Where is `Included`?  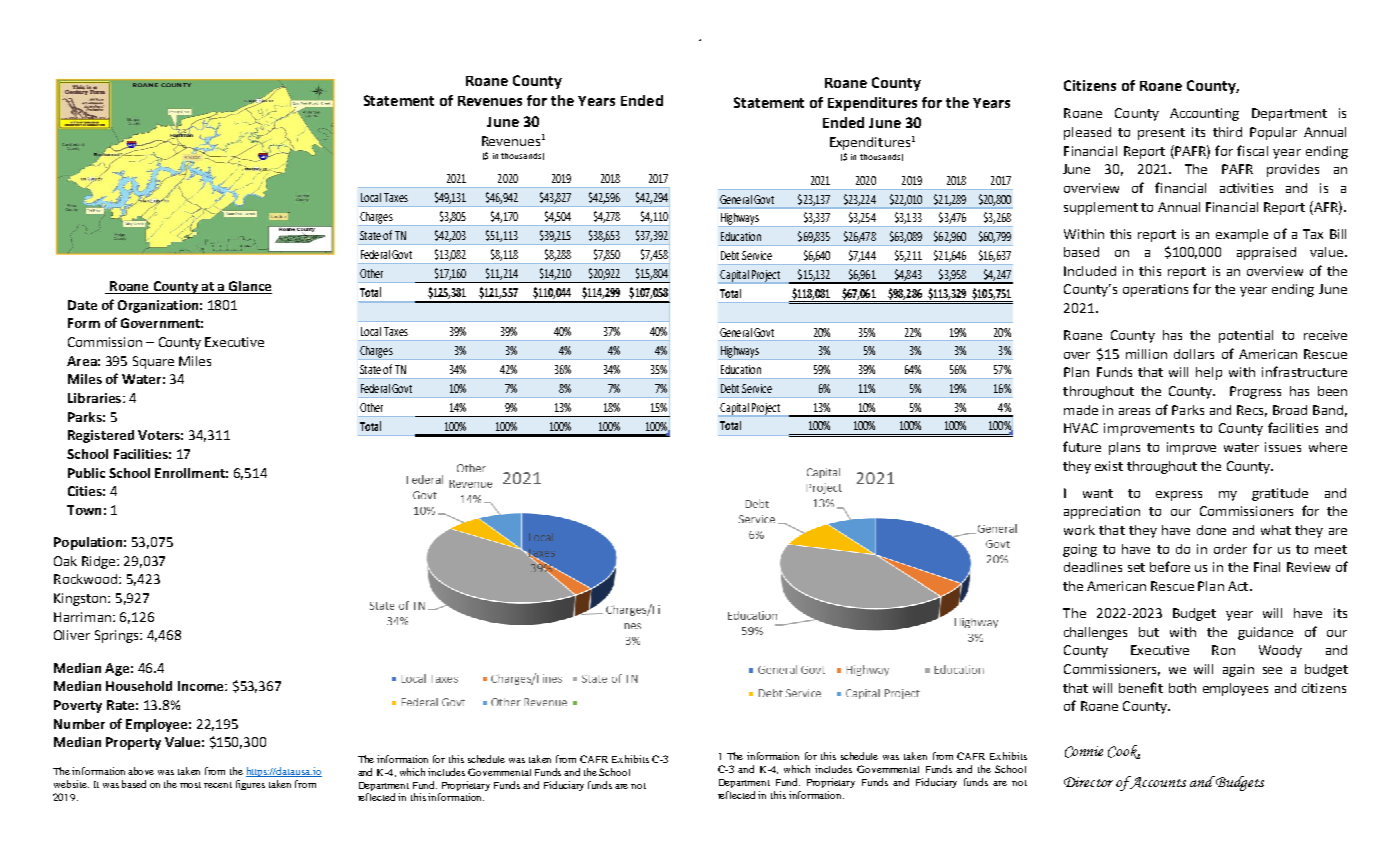 Included is located at coordinates (1090, 271).
